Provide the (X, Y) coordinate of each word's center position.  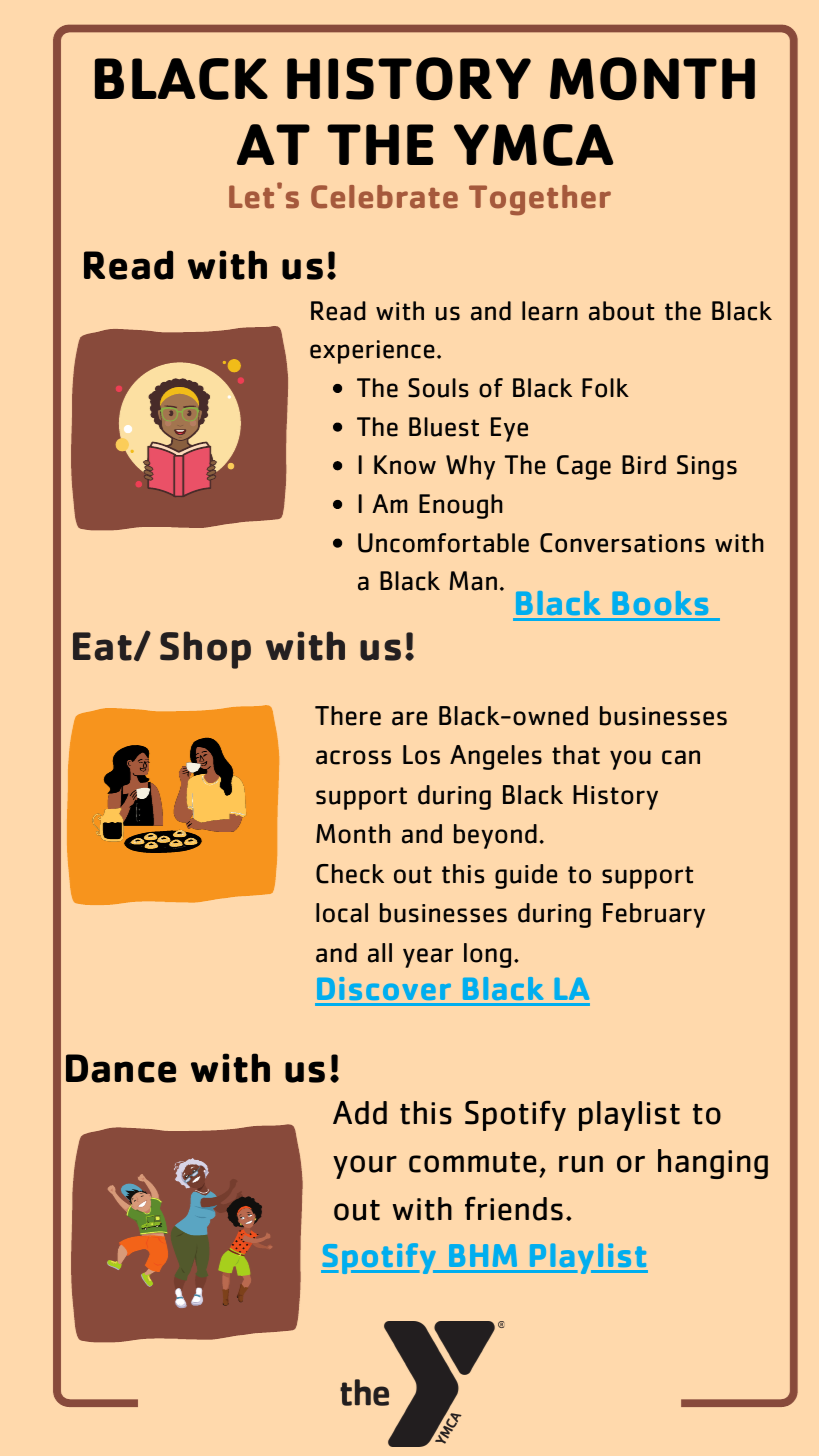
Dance (121, 1068)
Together (540, 200)
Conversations (622, 543)
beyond (495, 836)
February (654, 915)
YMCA (533, 145)
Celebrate (384, 197)
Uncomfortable (443, 543)
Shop (205, 650)
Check (350, 874)
